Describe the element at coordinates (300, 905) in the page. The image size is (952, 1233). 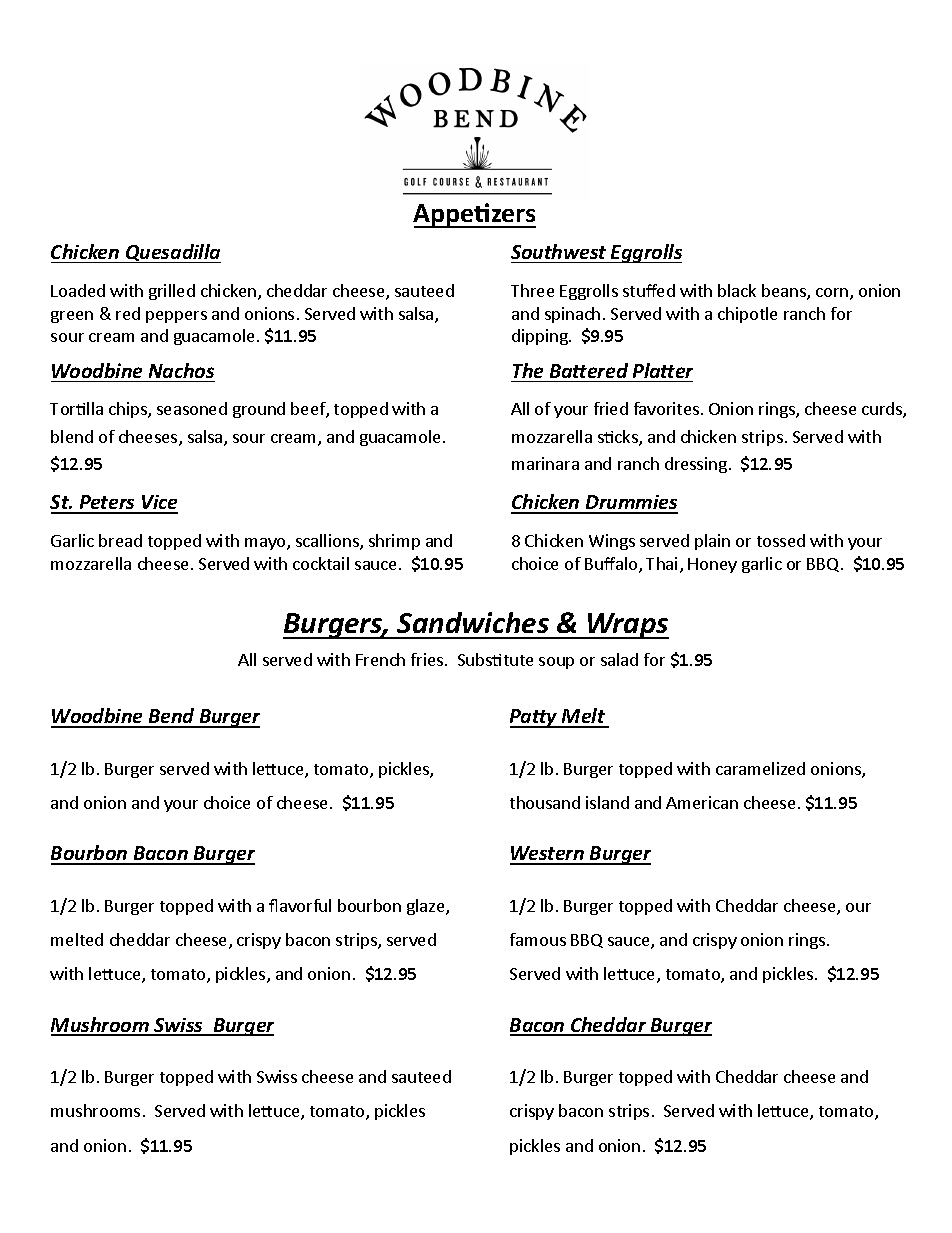
I see `flavorful` at that location.
